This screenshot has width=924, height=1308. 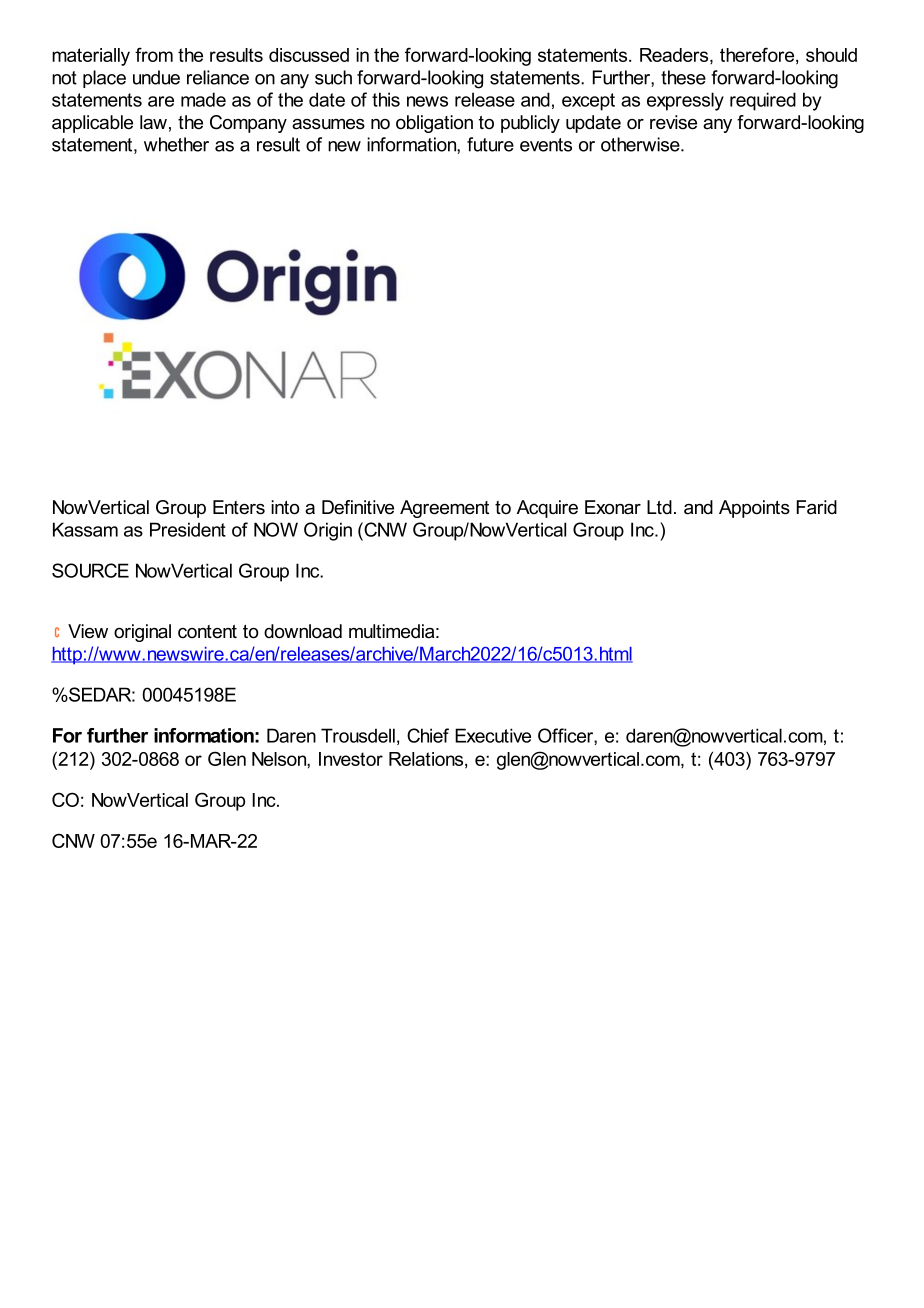 What do you see at coordinates (444, 509) in the screenshot?
I see `Agreement` at bounding box center [444, 509].
